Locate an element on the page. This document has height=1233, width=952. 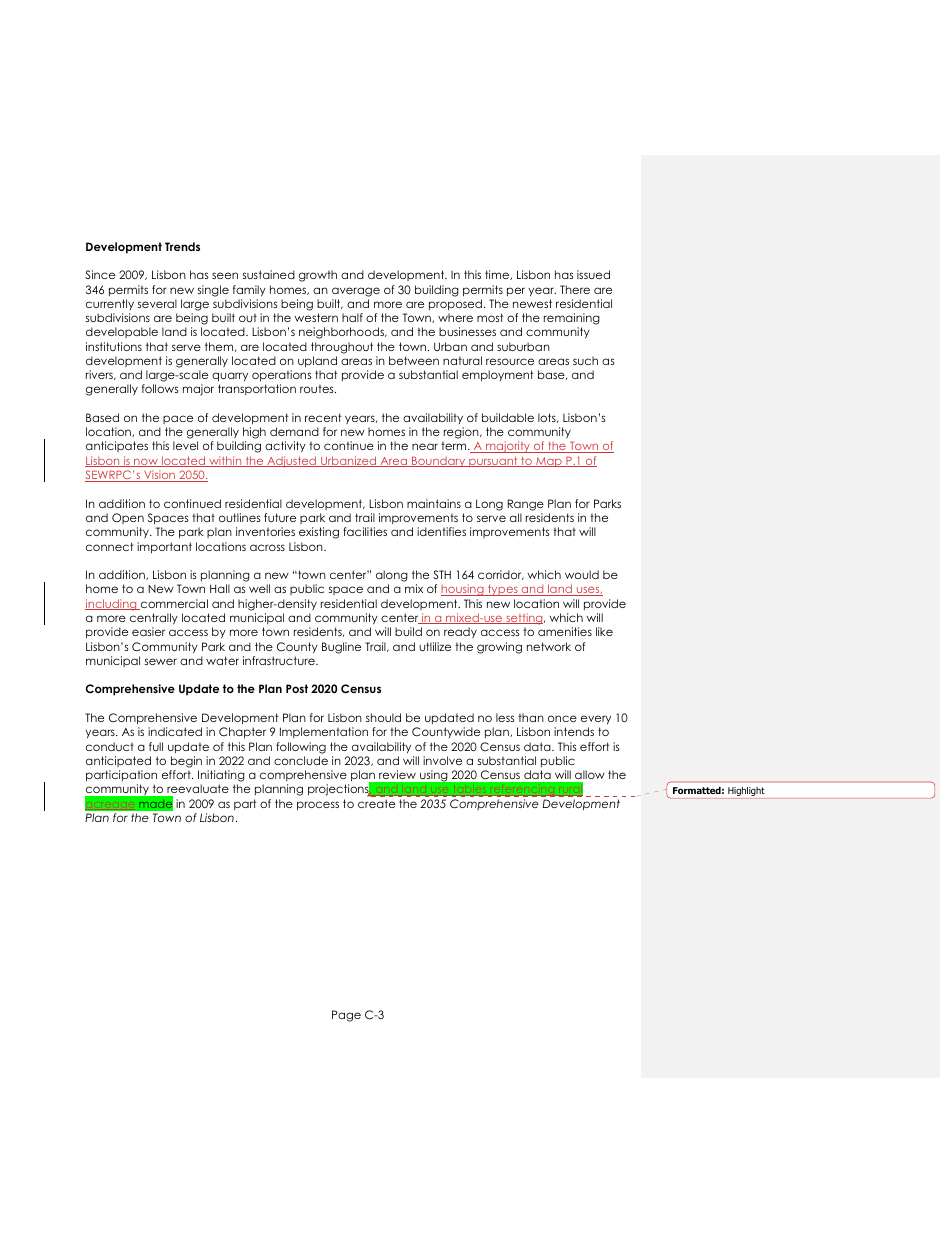
intends is located at coordinates (574, 731).
